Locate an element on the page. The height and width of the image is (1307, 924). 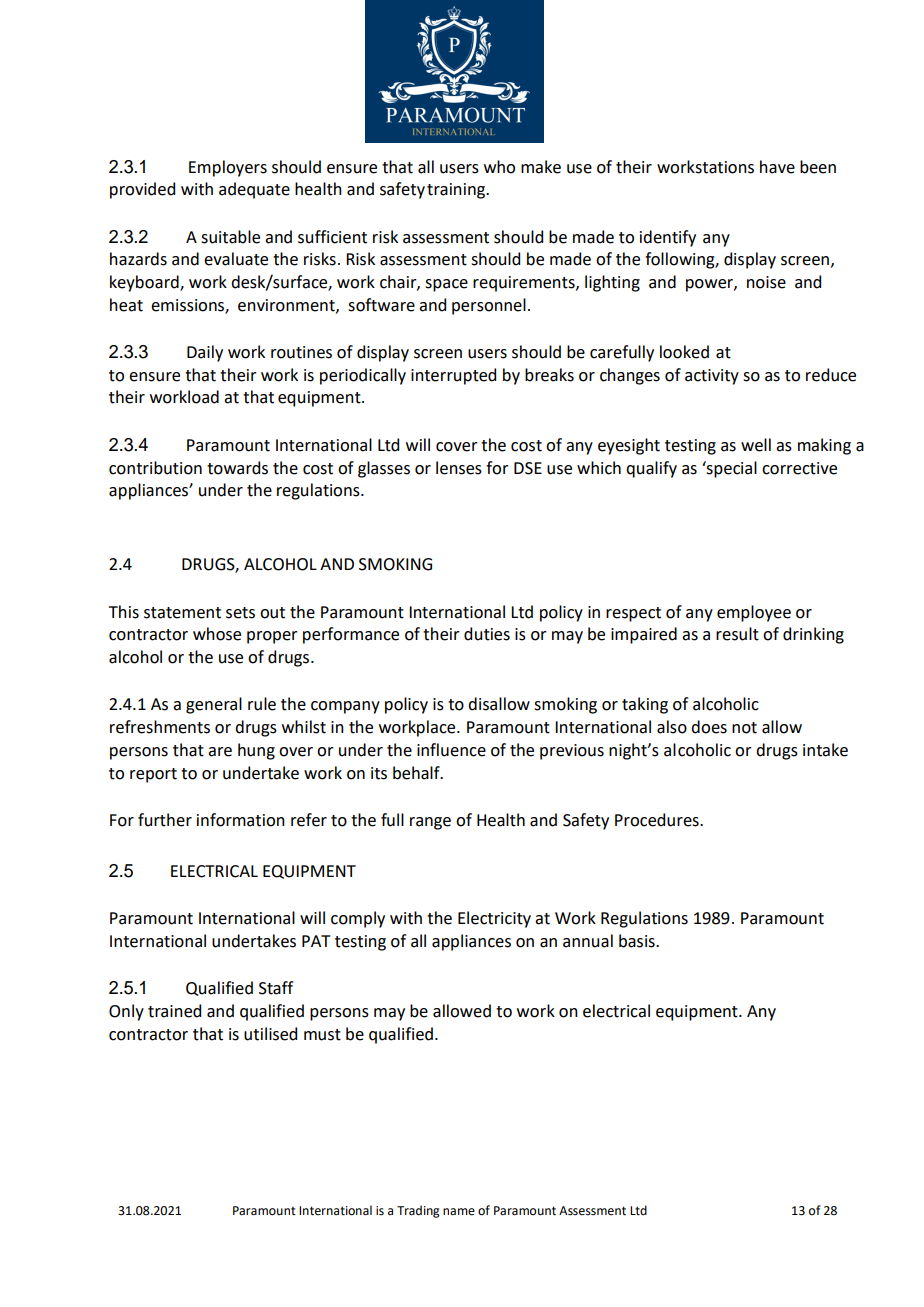
Procedures is located at coordinates (658, 820).
